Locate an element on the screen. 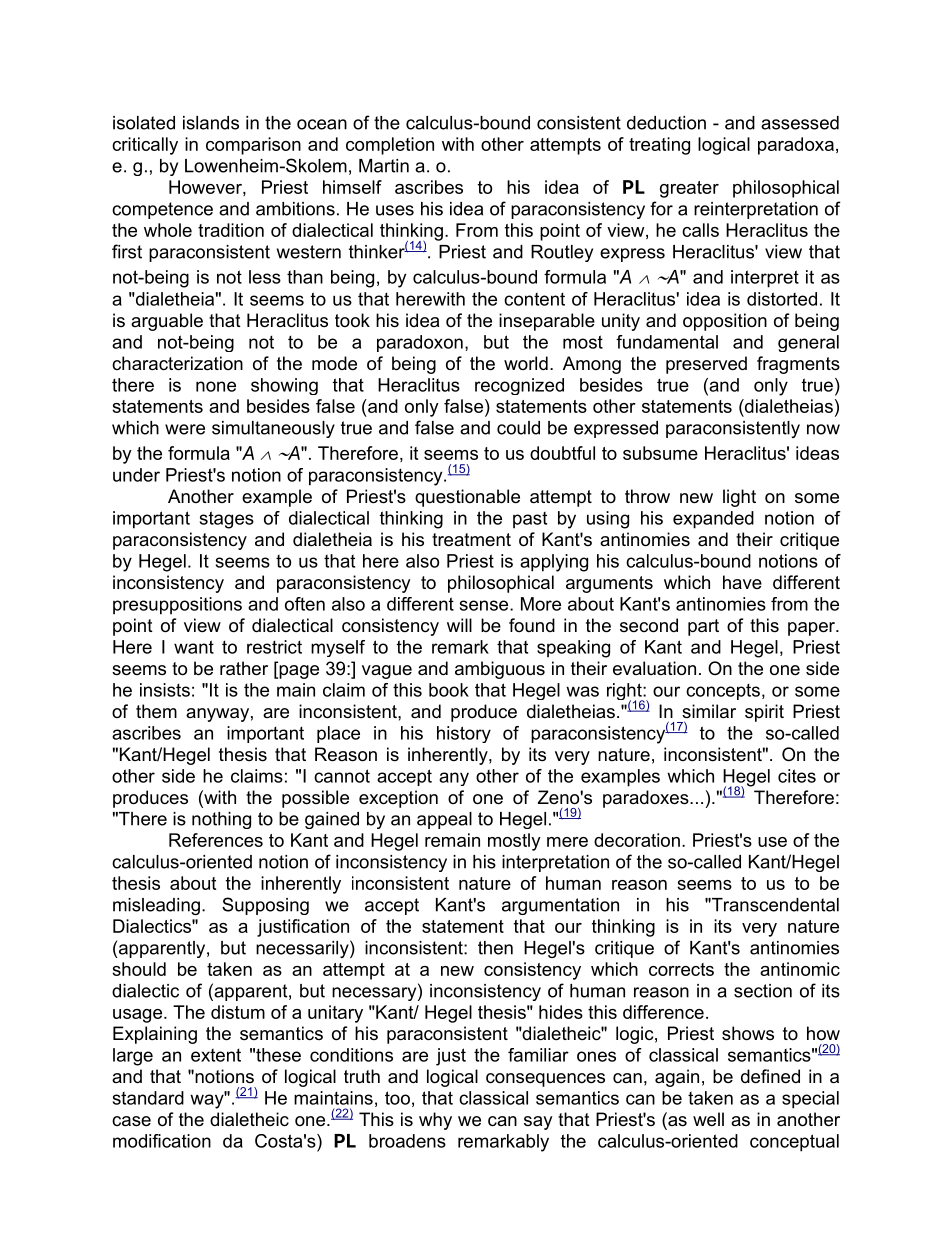 The width and height of the screenshot is (952, 1233). part is located at coordinates (703, 627).
